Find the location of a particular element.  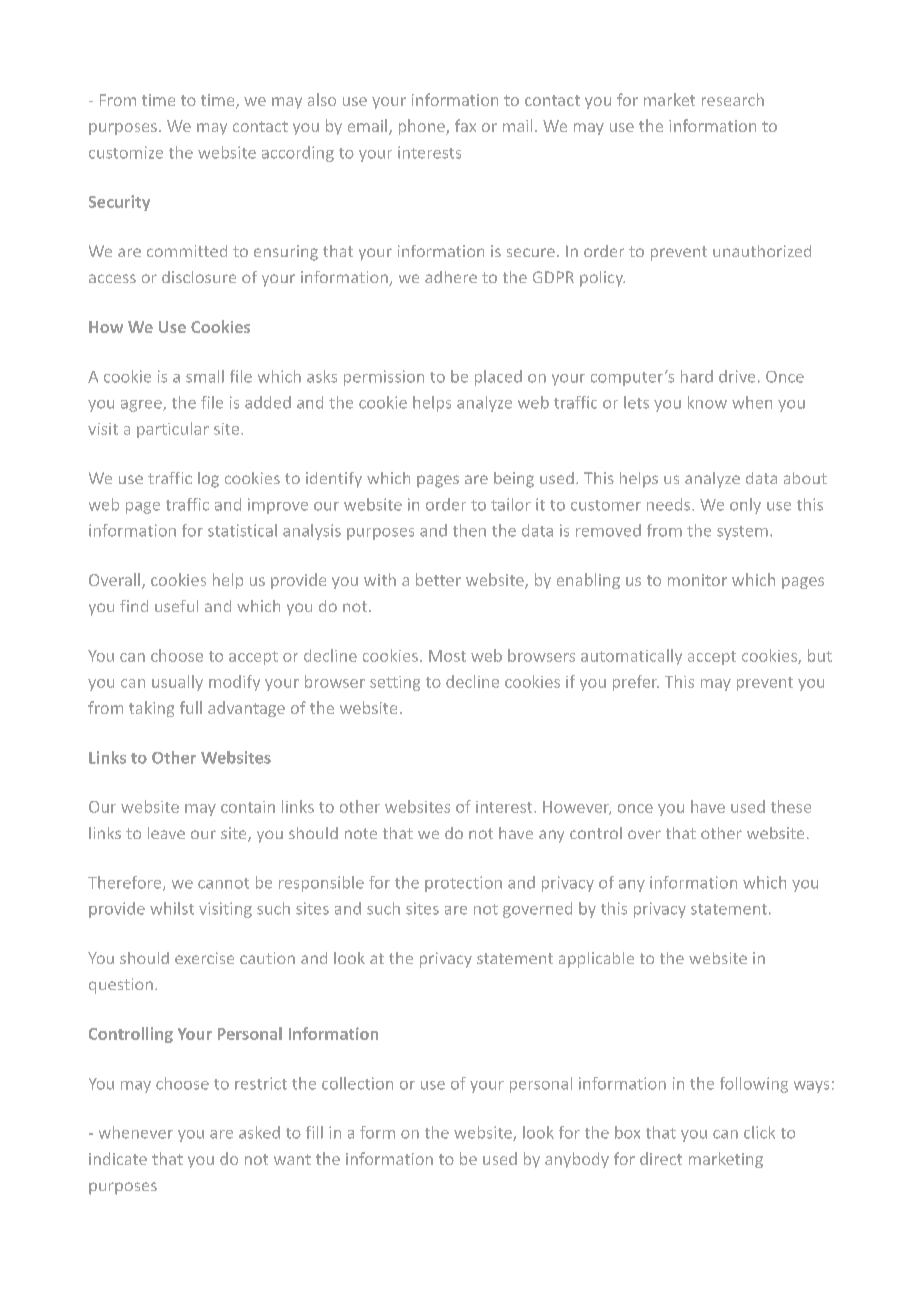

click is located at coordinates (759, 1132).
